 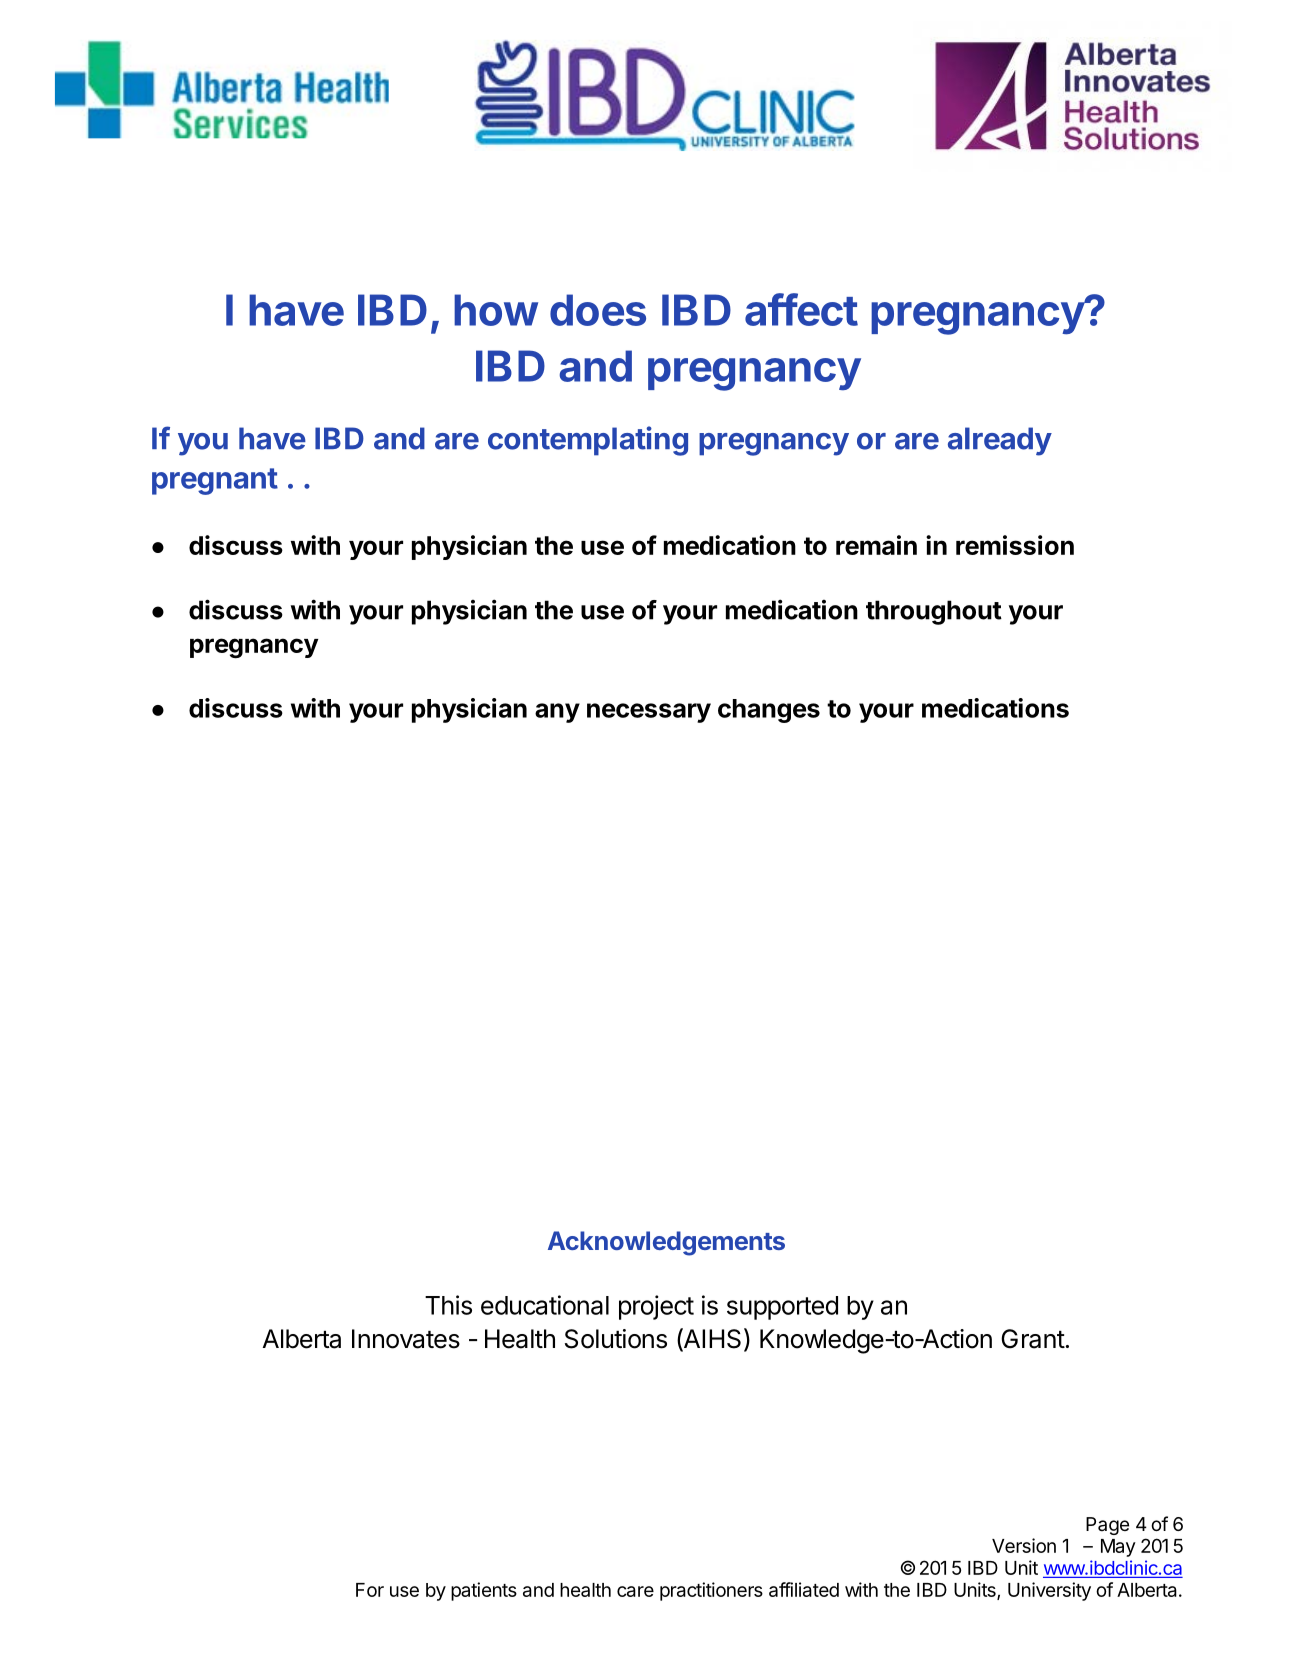 I want to click on any, so click(x=557, y=713).
